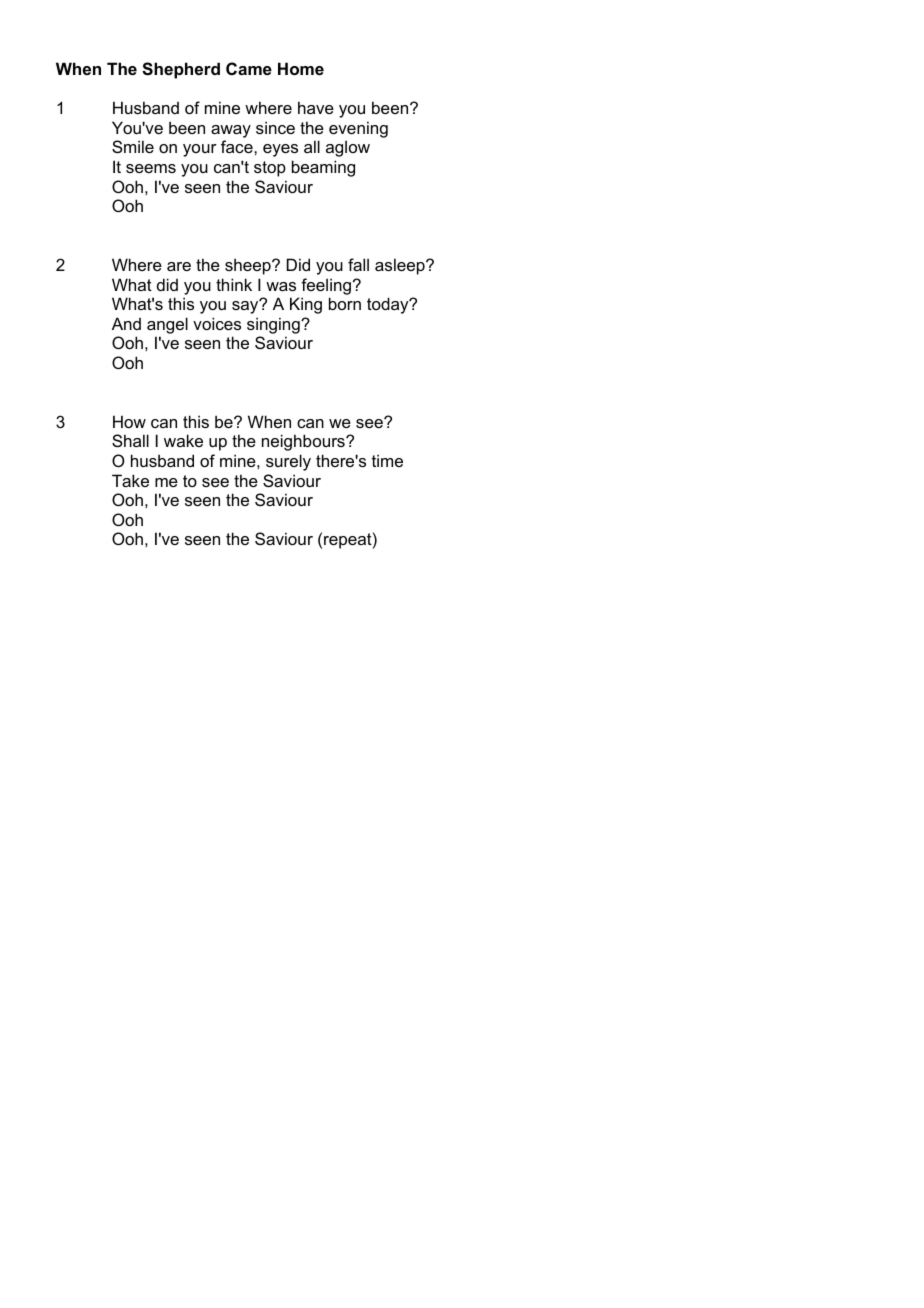 This screenshot has height=1308, width=924. What do you see at coordinates (249, 68) in the screenshot?
I see `Came` at bounding box center [249, 68].
